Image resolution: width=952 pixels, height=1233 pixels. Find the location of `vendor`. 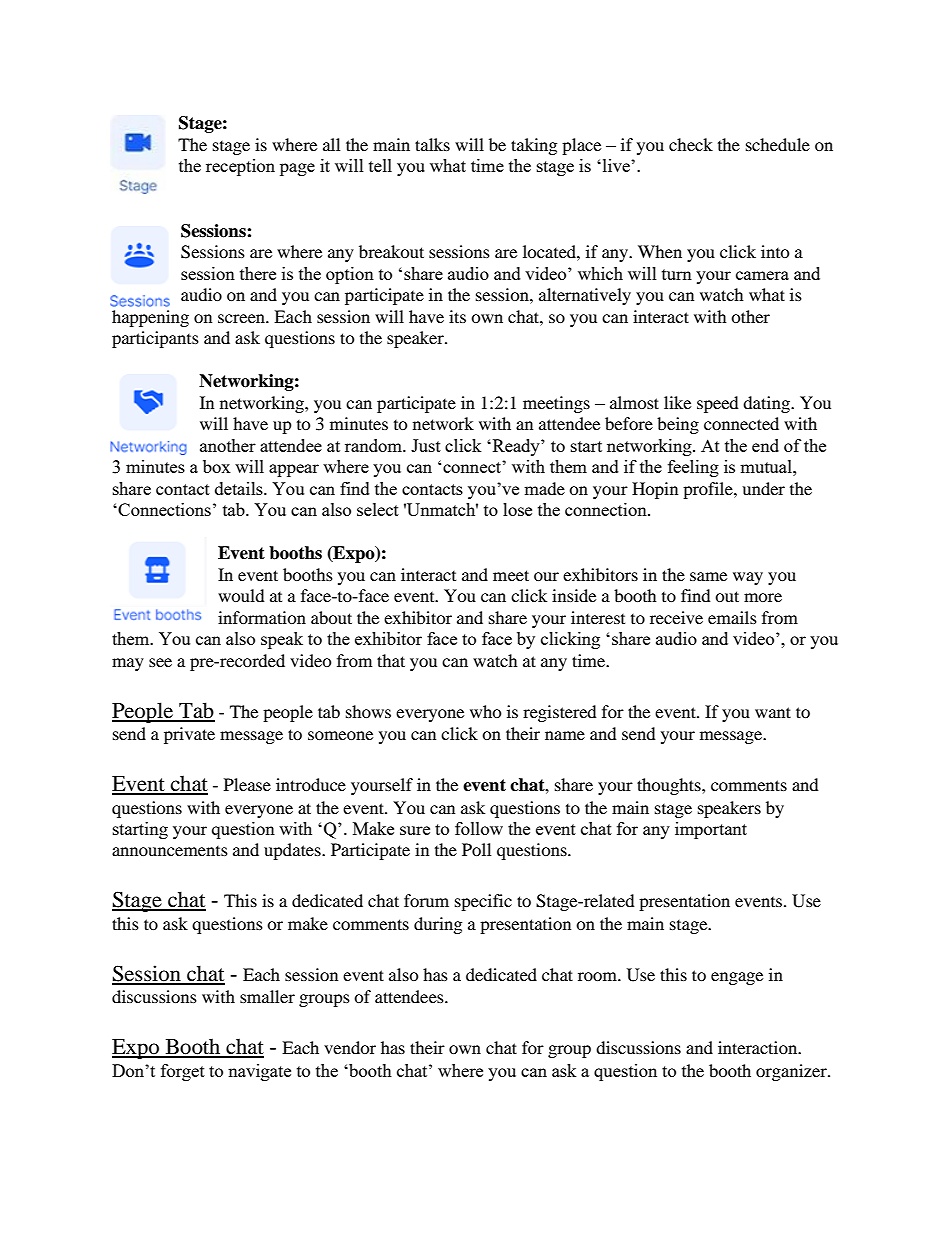

vendor is located at coordinates (350, 1047).
